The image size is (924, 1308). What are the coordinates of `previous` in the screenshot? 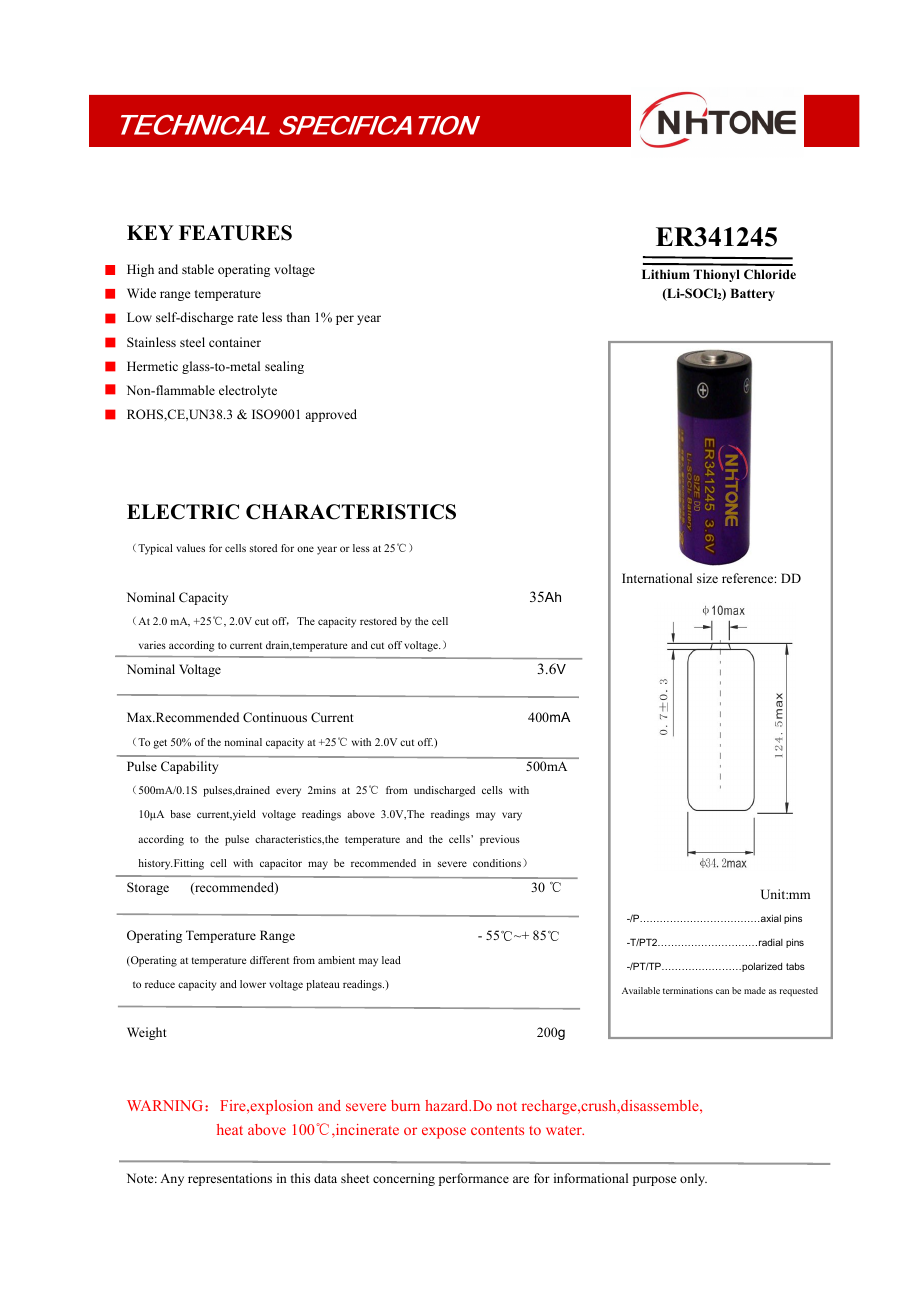 It's located at (500, 840).
